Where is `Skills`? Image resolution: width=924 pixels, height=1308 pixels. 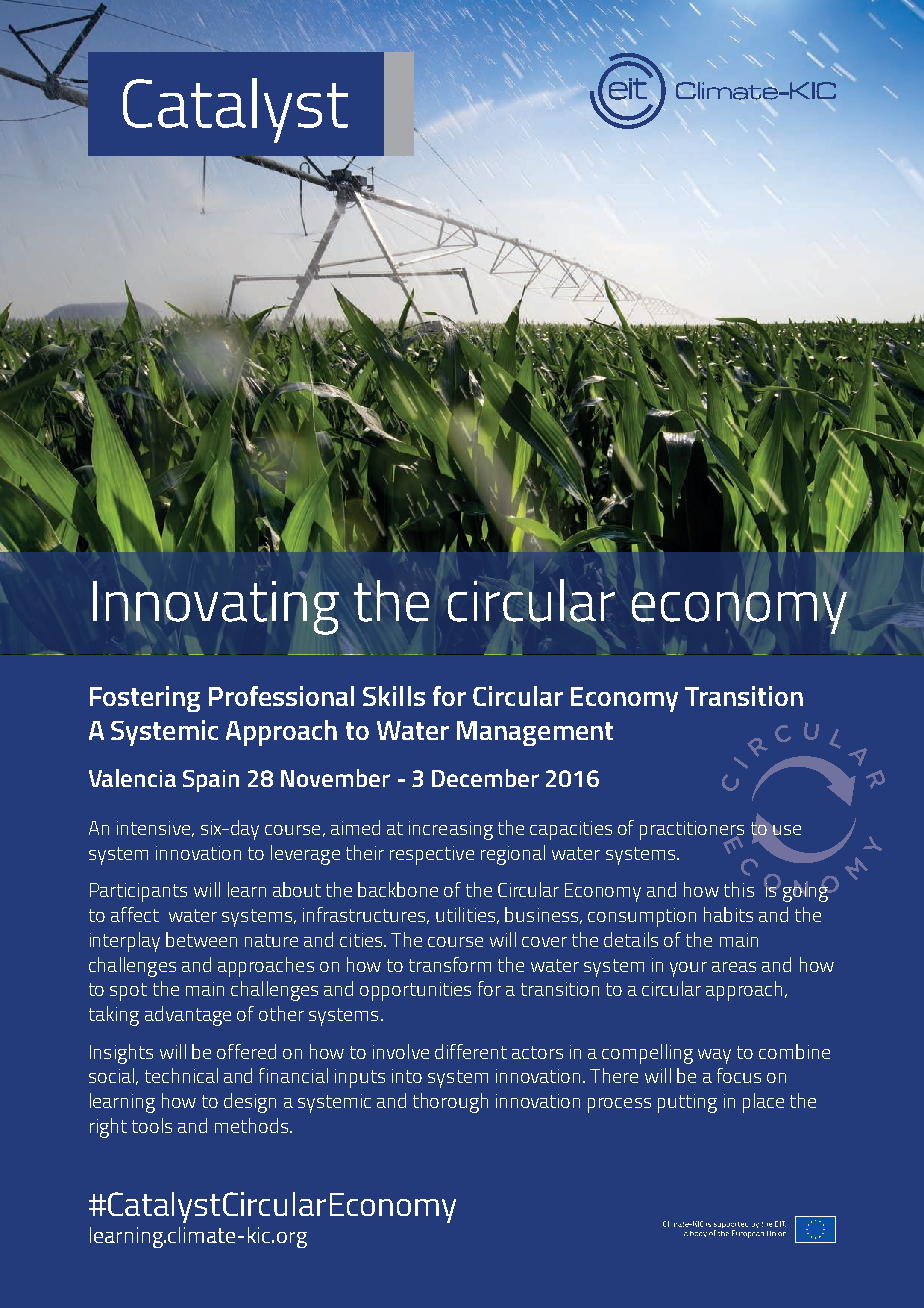 Skills is located at coordinates (394, 696).
